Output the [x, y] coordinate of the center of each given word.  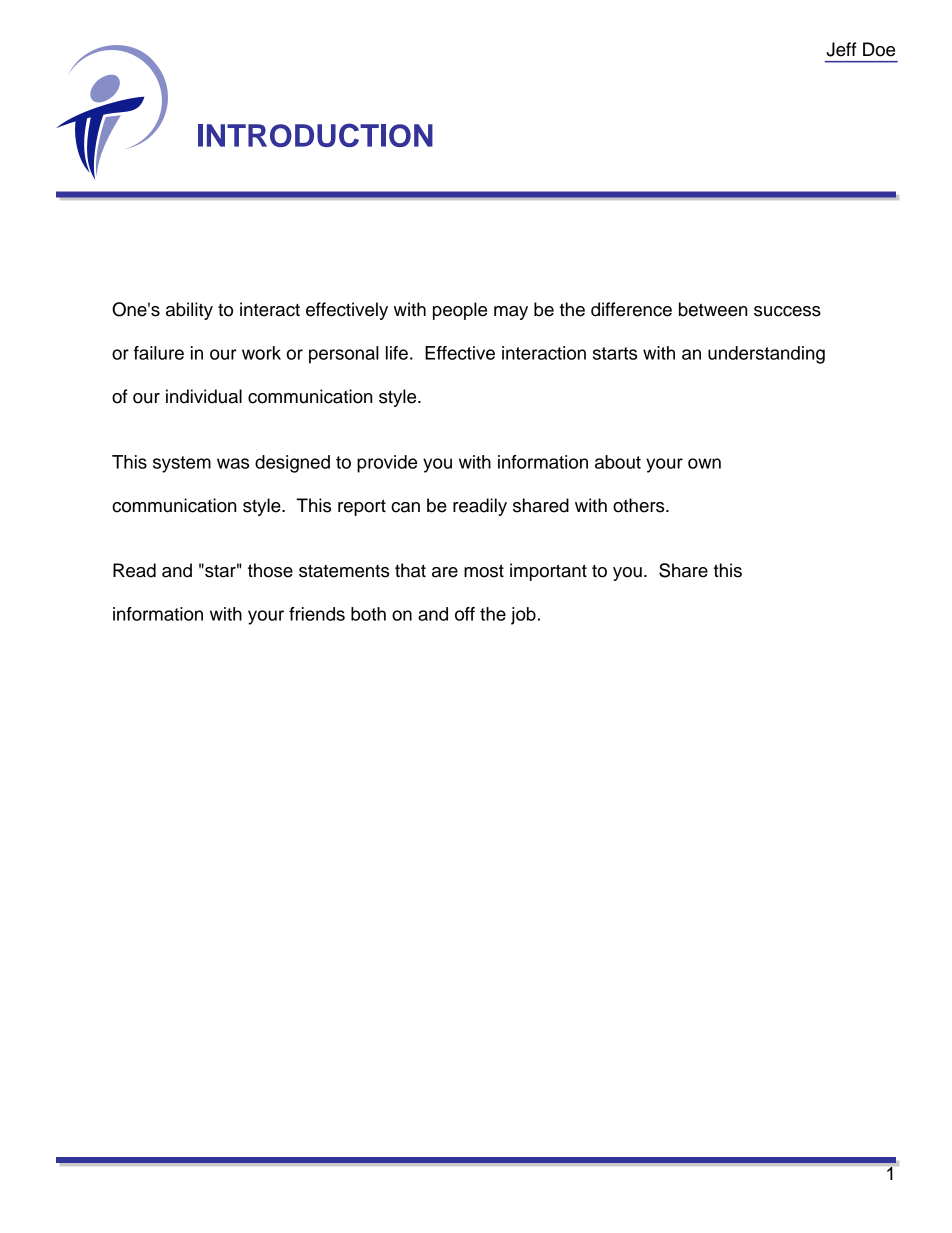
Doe [879, 49]
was [233, 463]
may [511, 313]
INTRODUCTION [315, 135]
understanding [766, 355]
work [261, 353]
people [460, 311]
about [618, 462]
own [704, 463]
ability [189, 311]
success [787, 311]
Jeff [841, 49]
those [270, 570]
